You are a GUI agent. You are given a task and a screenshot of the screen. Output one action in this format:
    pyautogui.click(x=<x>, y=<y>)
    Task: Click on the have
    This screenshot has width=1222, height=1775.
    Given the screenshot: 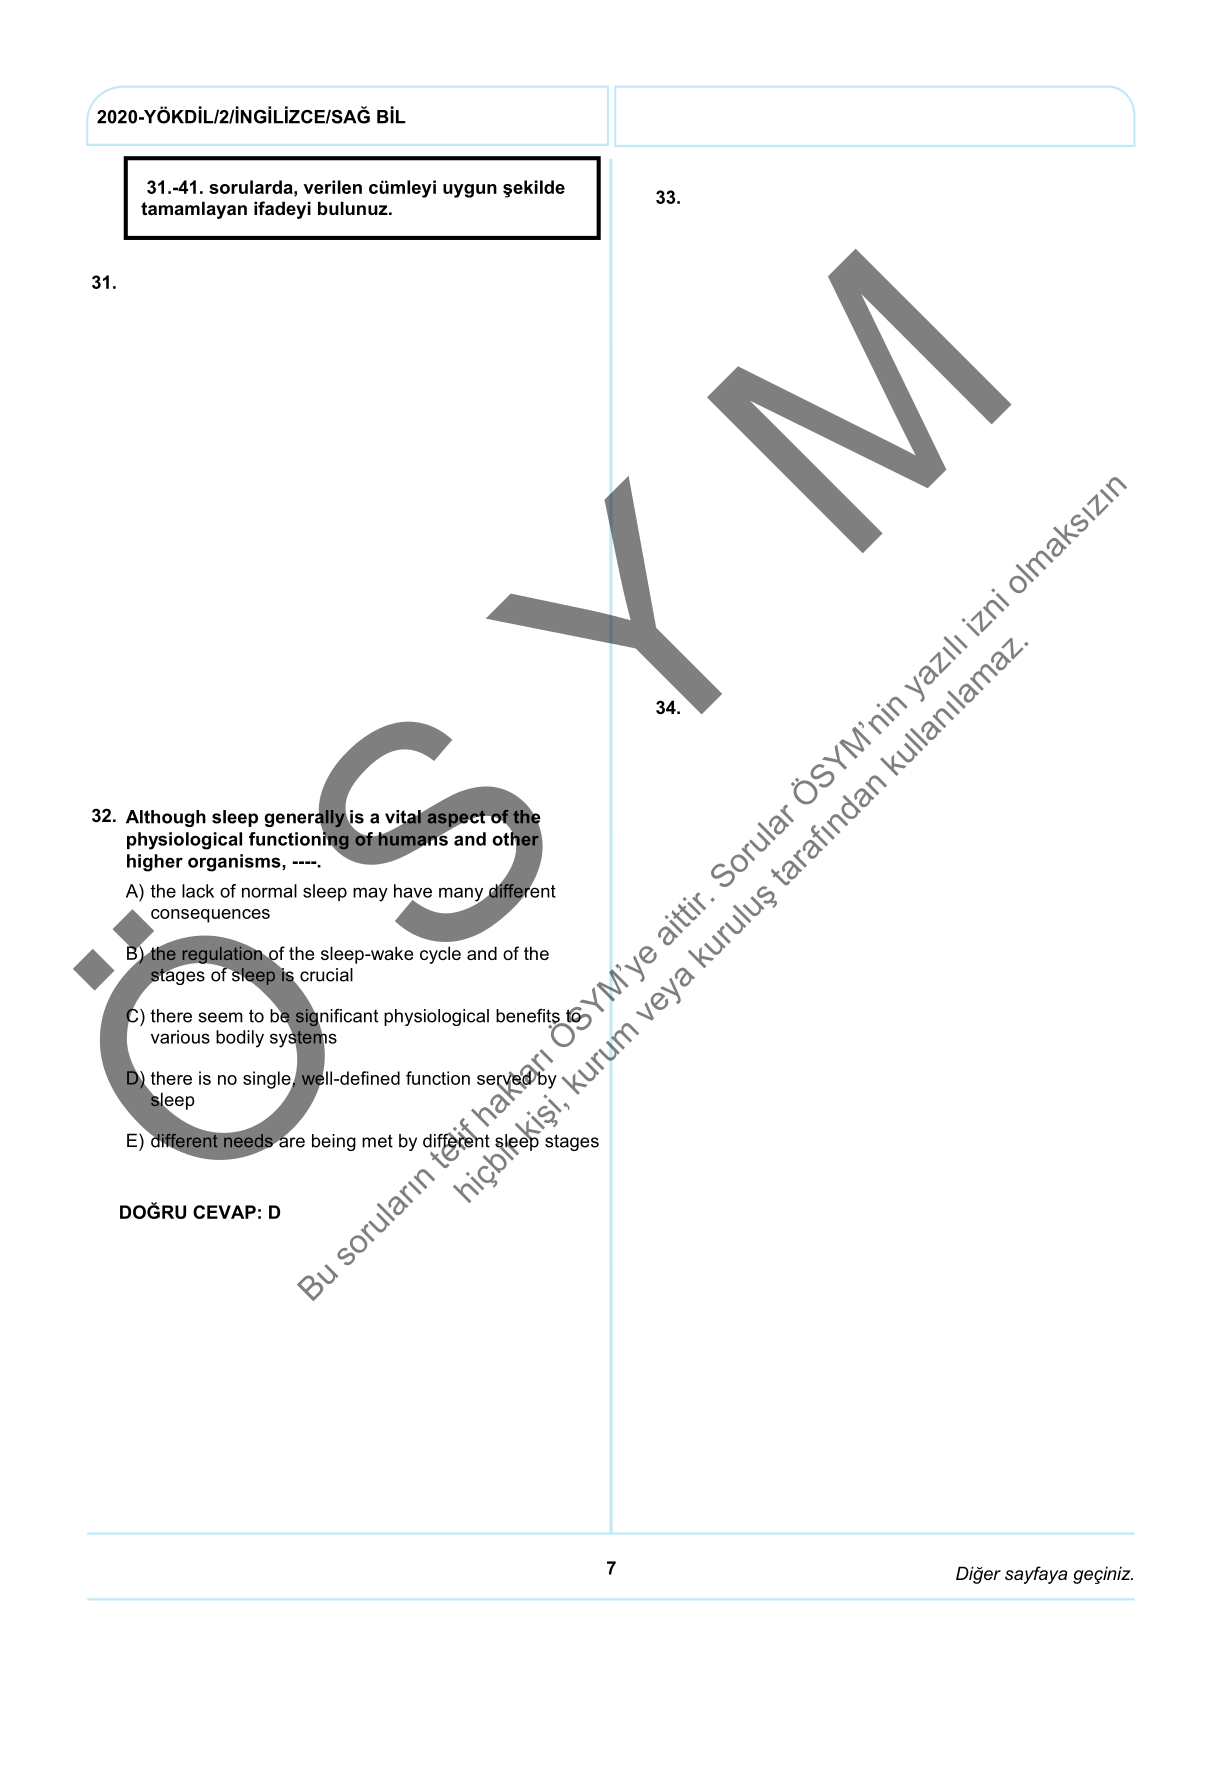 What is the action you would take?
    pyautogui.click(x=413, y=891)
